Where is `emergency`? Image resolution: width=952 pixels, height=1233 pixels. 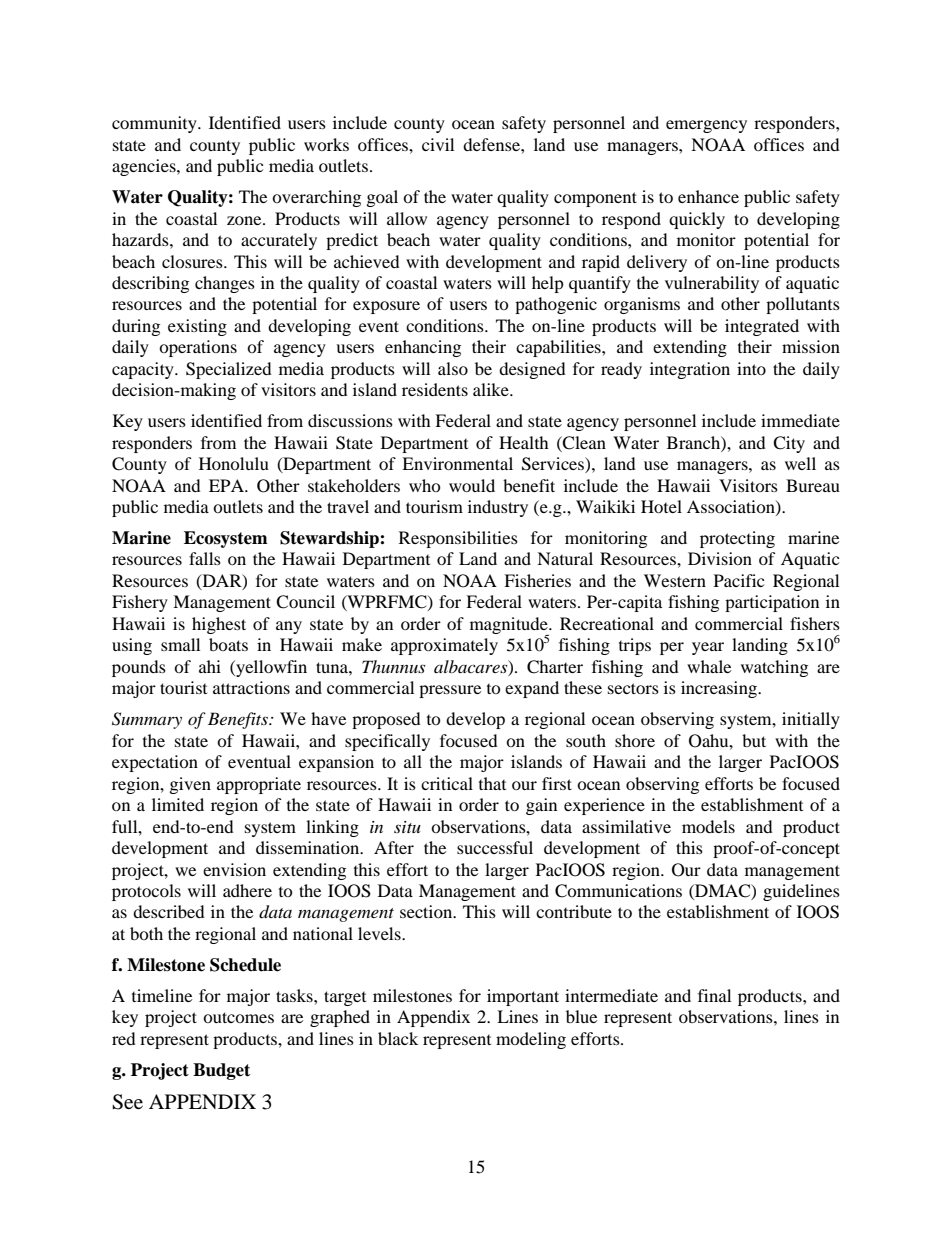
emergency is located at coordinates (706, 126).
